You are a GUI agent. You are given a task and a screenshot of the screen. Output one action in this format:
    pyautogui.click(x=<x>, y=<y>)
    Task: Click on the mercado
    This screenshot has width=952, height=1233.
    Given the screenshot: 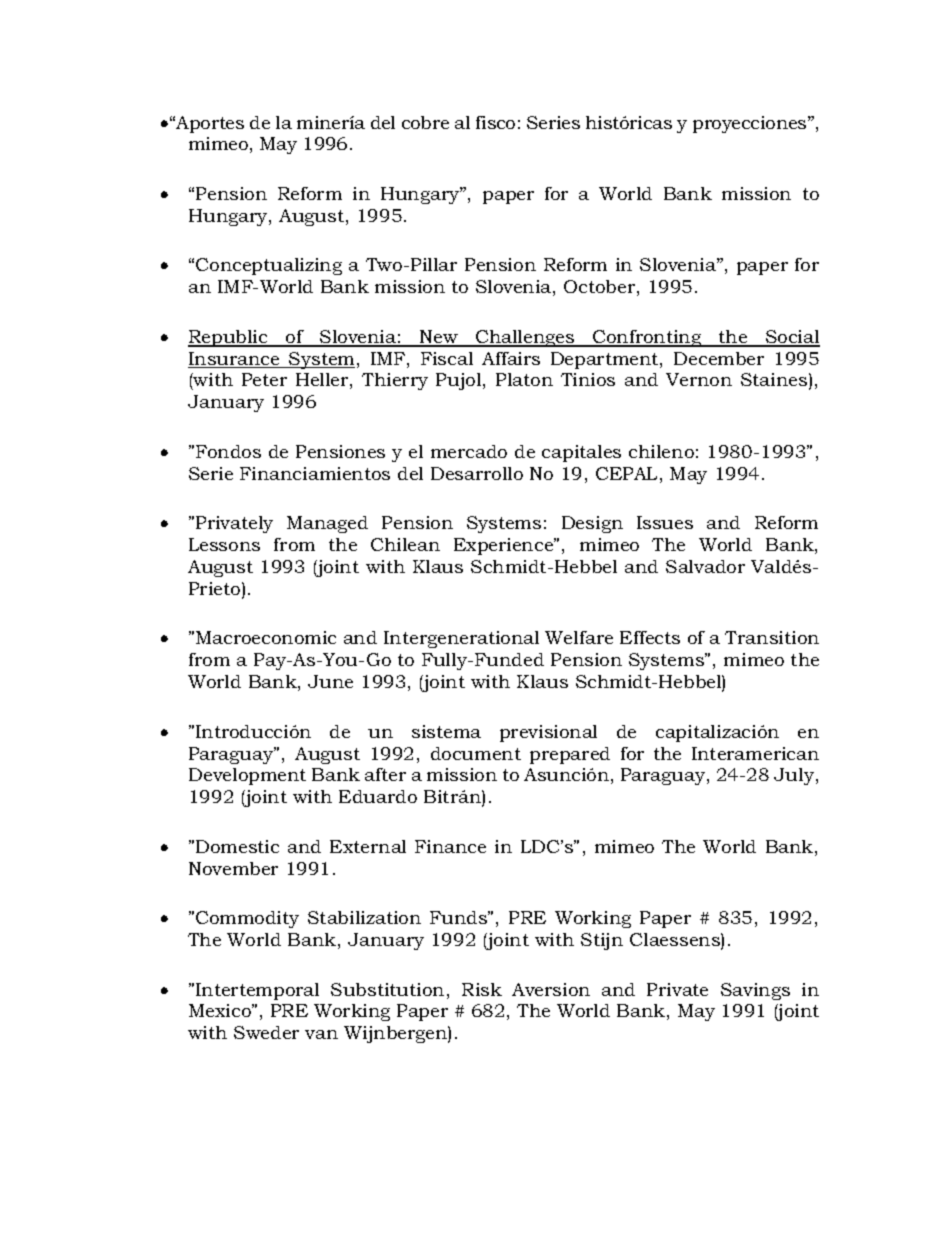 What is the action you would take?
    pyautogui.click(x=469, y=451)
